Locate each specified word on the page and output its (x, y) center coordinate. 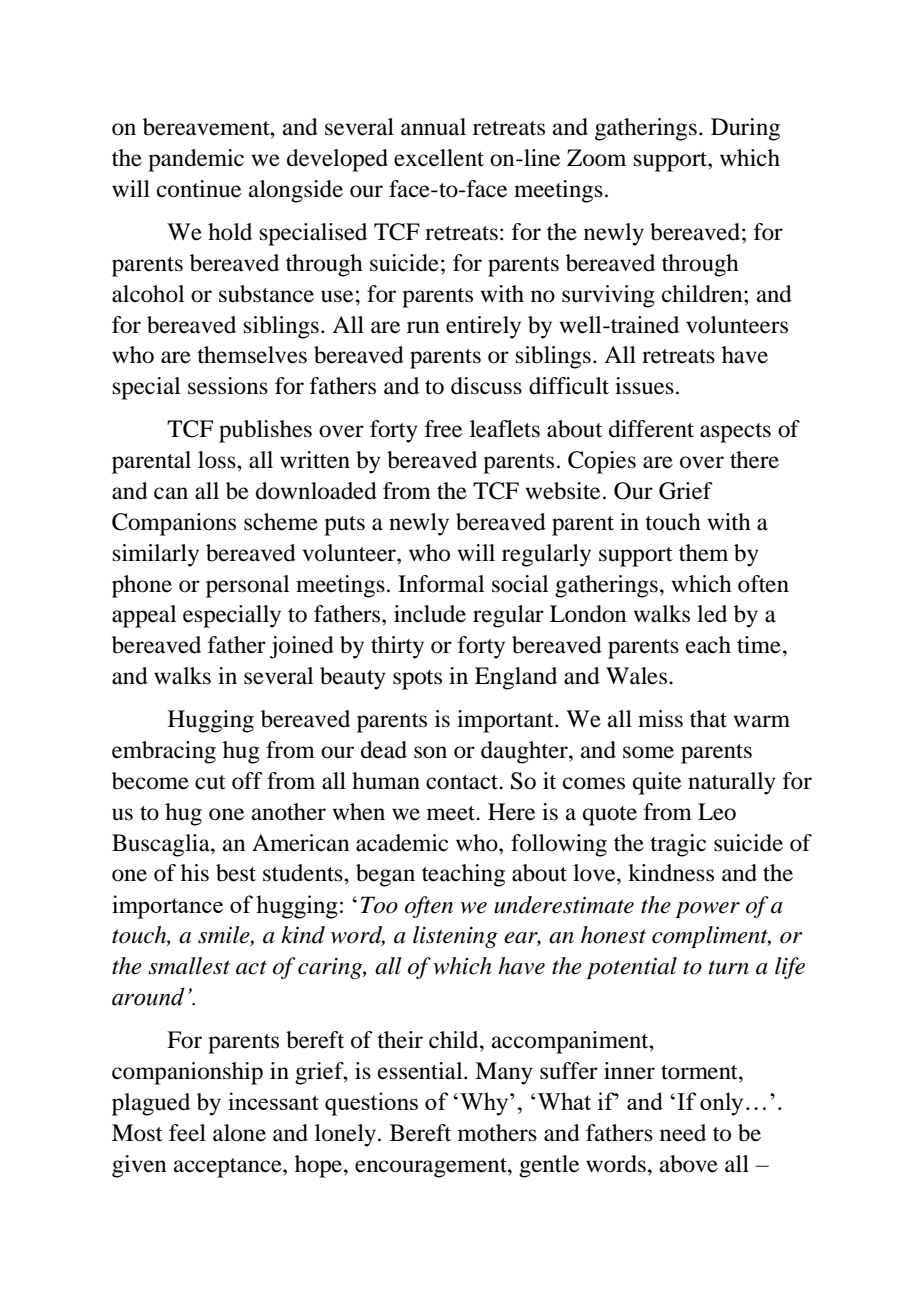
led (712, 614)
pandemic (196, 160)
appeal (144, 616)
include (430, 614)
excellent (439, 158)
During (745, 129)
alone (239, 1133)
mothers (497, 1133)
